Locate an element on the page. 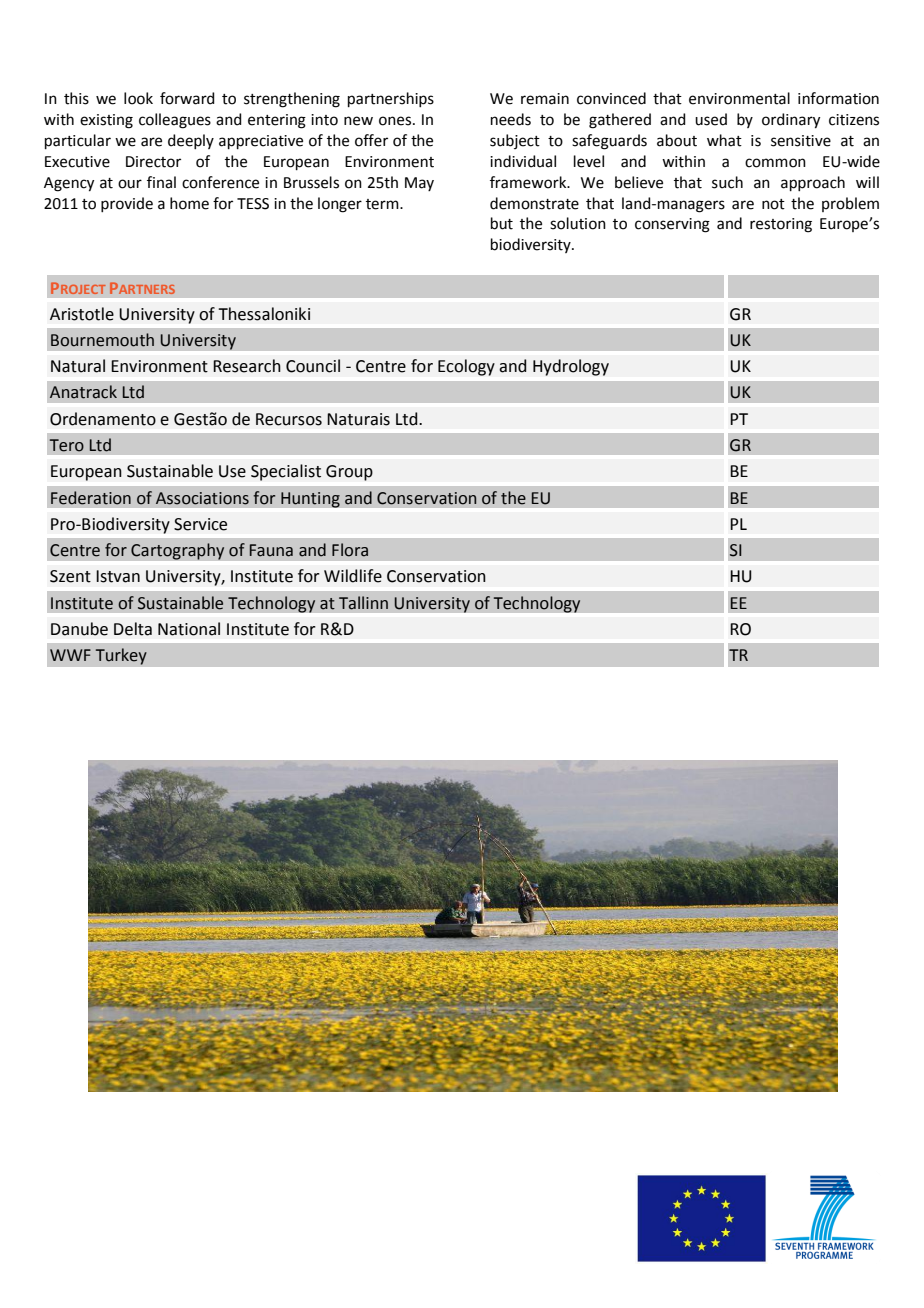 The height and width of the document is (1308, 924). Wildlife is located at coordinates (353, 576).
